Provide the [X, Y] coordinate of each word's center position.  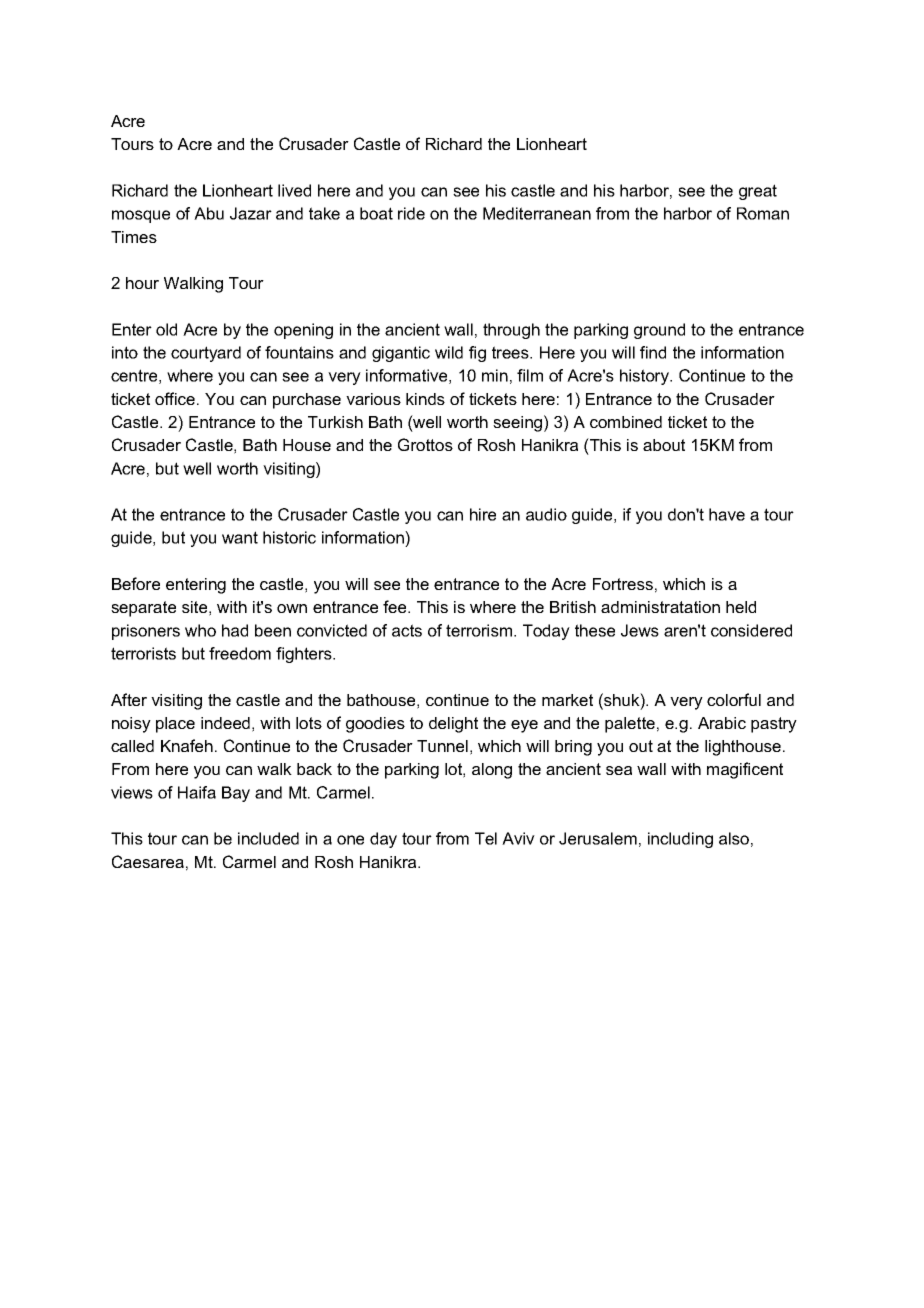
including [680, 840]
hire [483, 514]
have [727, 514]
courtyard [206, 354]
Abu [209, 213]
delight [453, 725]
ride [411, 213]
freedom [240, 653]
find [653, 352]
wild [449, 352]
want [240, 537]
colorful [734, 699]
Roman [763, 213]
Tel [486, 838]
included [268, 838]
